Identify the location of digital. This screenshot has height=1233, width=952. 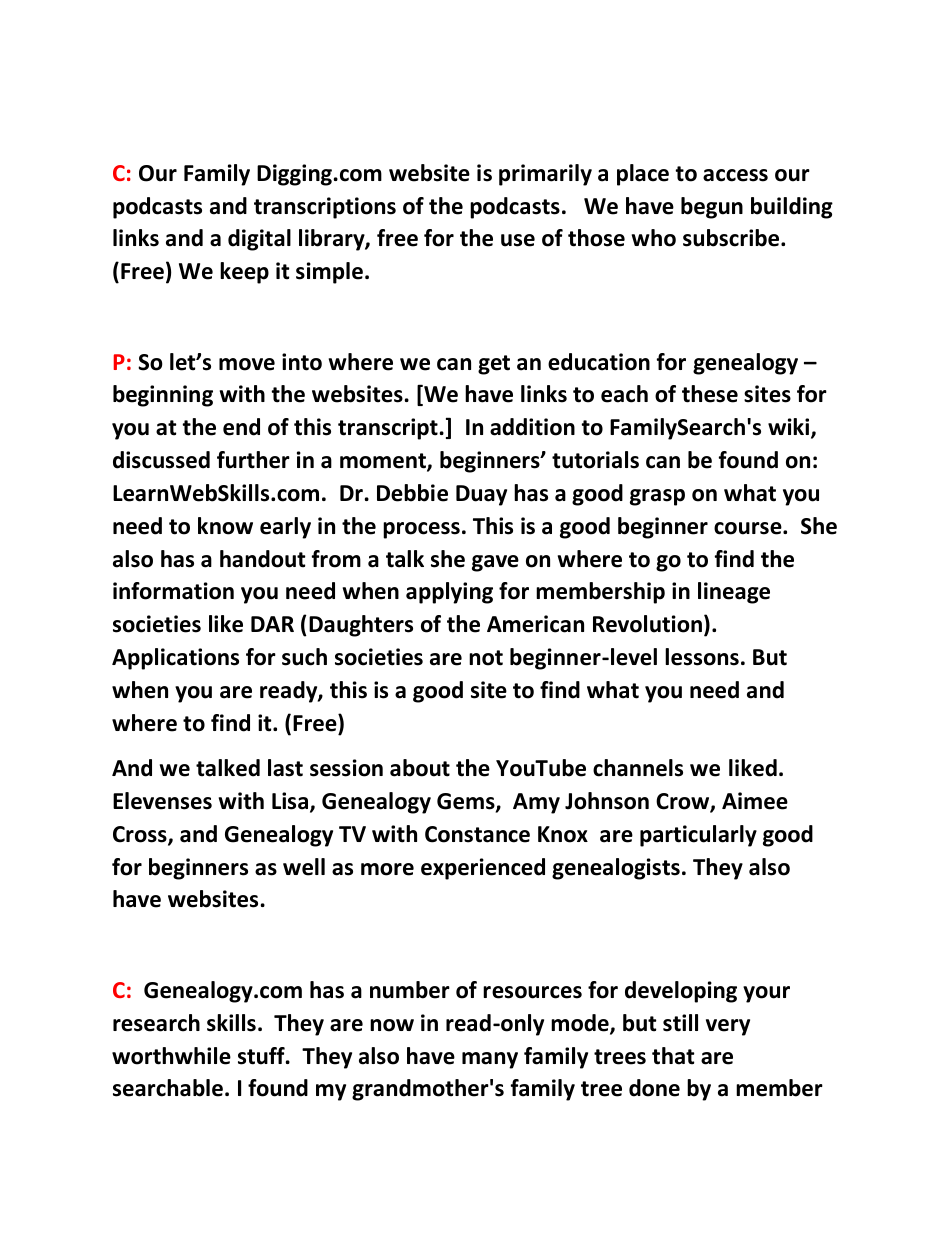
(259, 240).
